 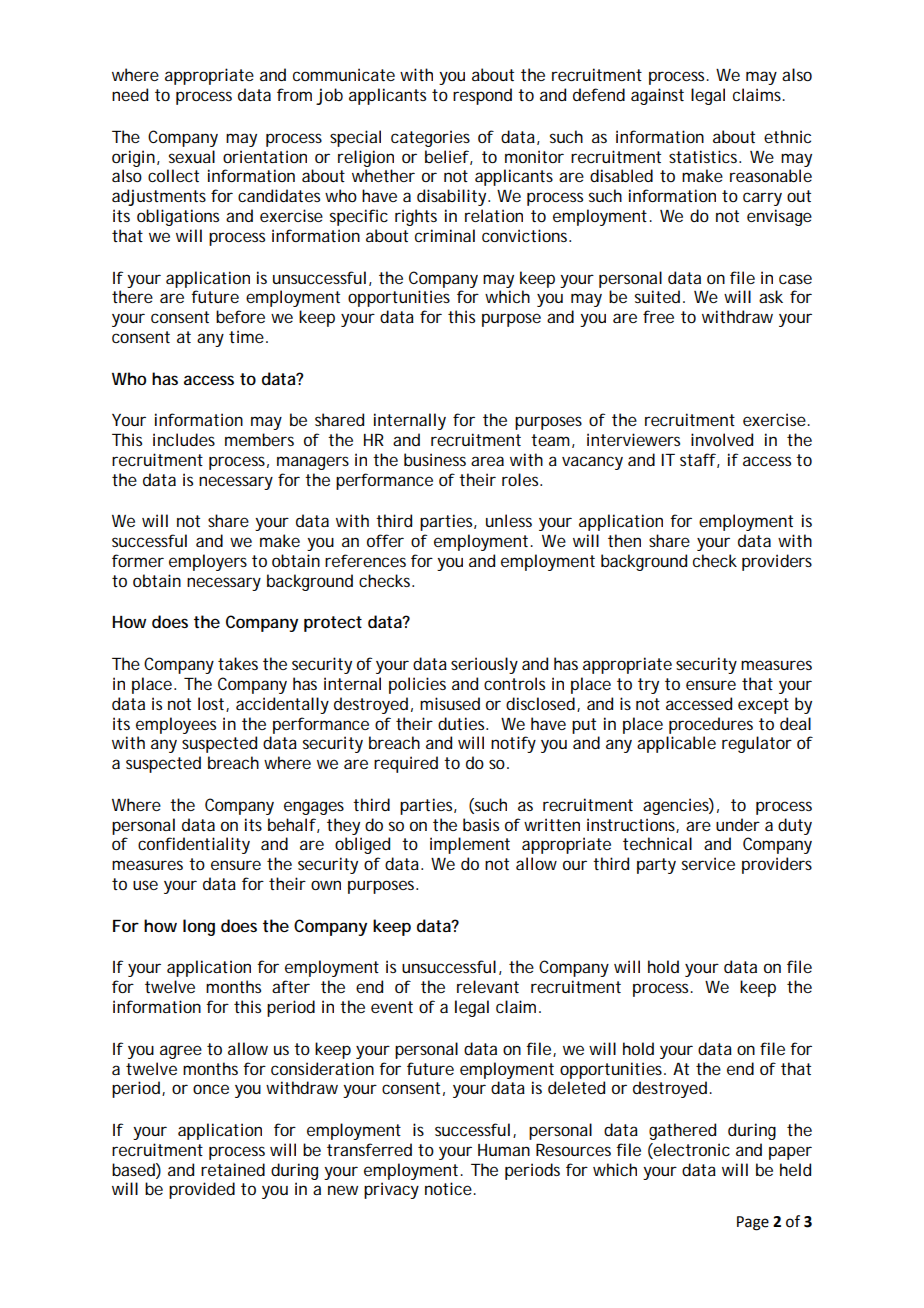 I want to click on includes, so click(x=184, y=439).
